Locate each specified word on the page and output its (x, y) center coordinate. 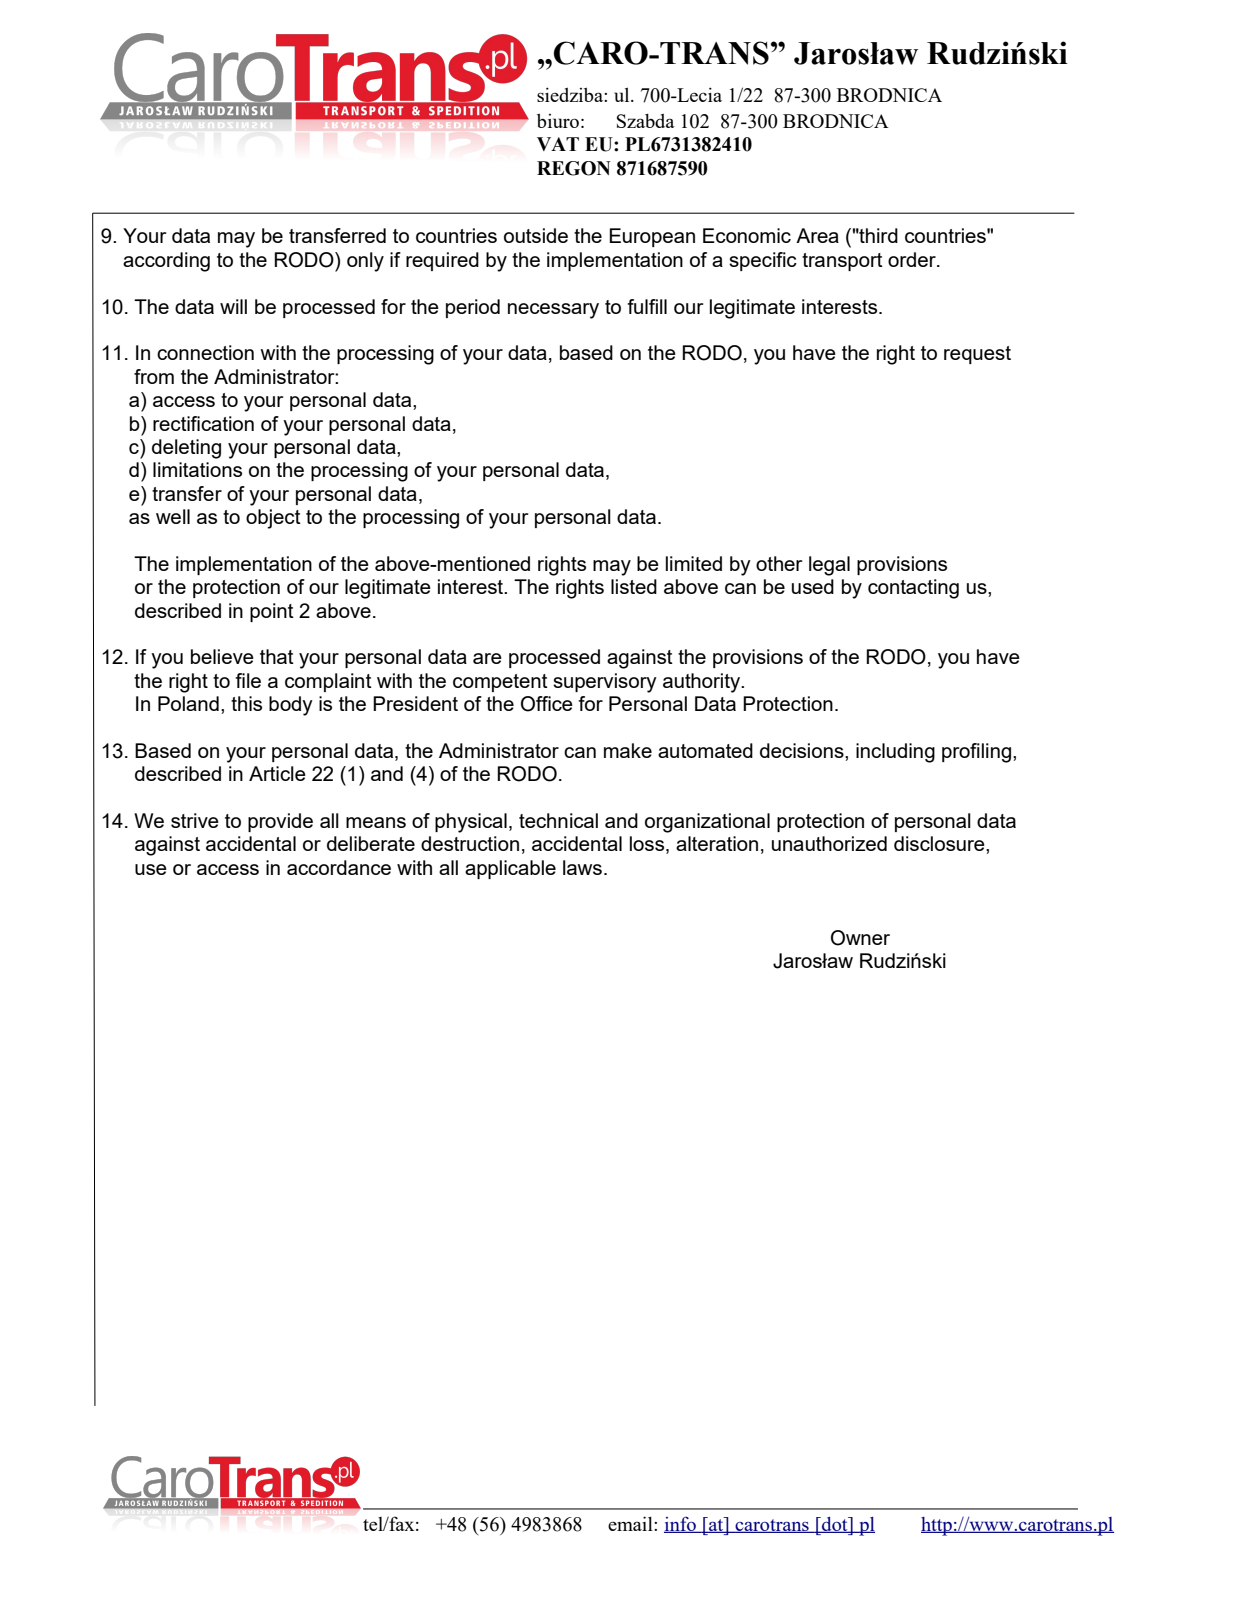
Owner (860, 938)
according (166, 262)
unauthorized (829, 843)
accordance (339, 867)
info (681, 1524)
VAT (558, 144)
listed (634, 586)
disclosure (940, 843)
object (273, 519)
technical (558, 820)
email (631, 1523)
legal (829, 566)
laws (582, 867)
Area (817, 235)
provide (280, 822)
